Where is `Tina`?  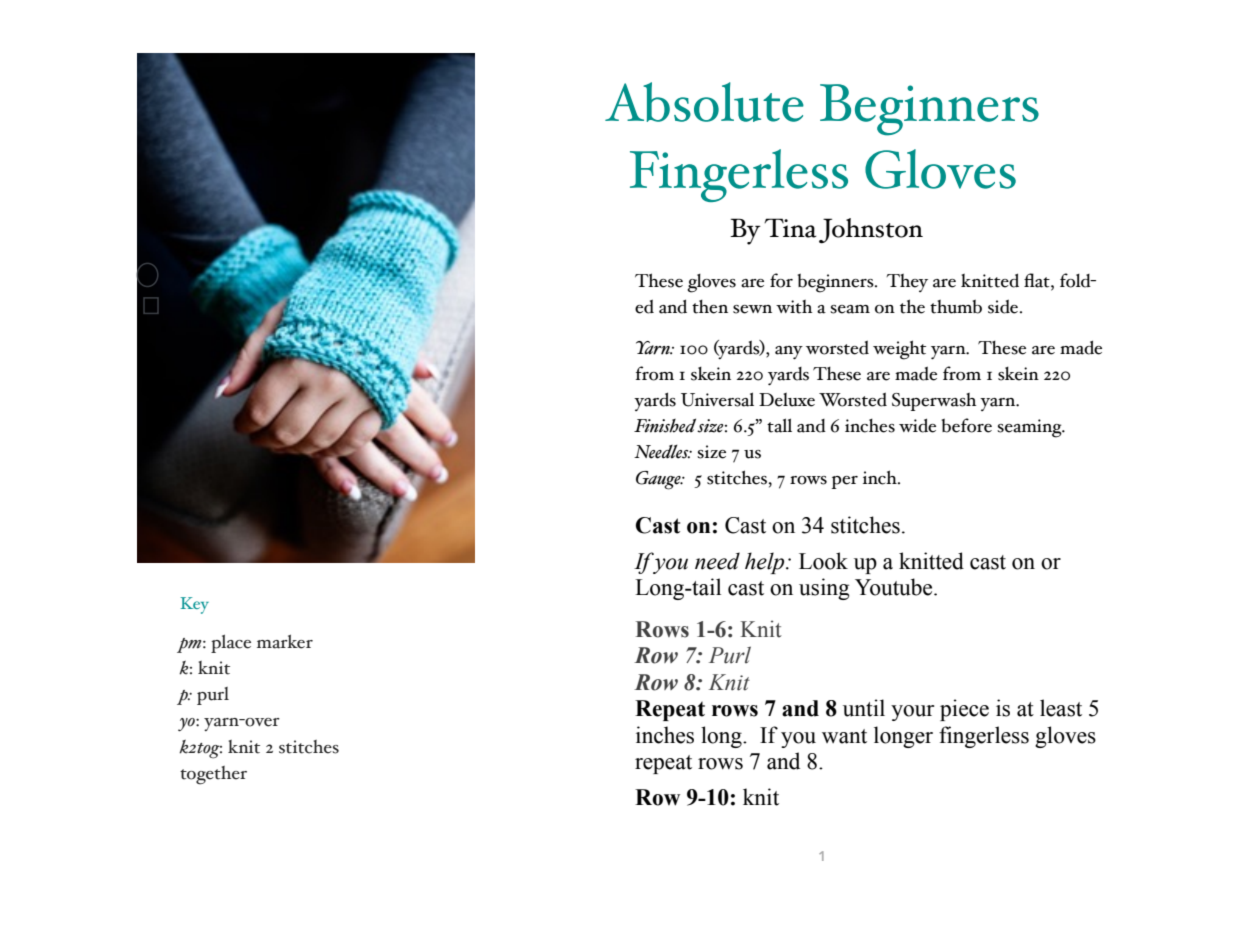
Tina is located at coordinates (790, 228).
